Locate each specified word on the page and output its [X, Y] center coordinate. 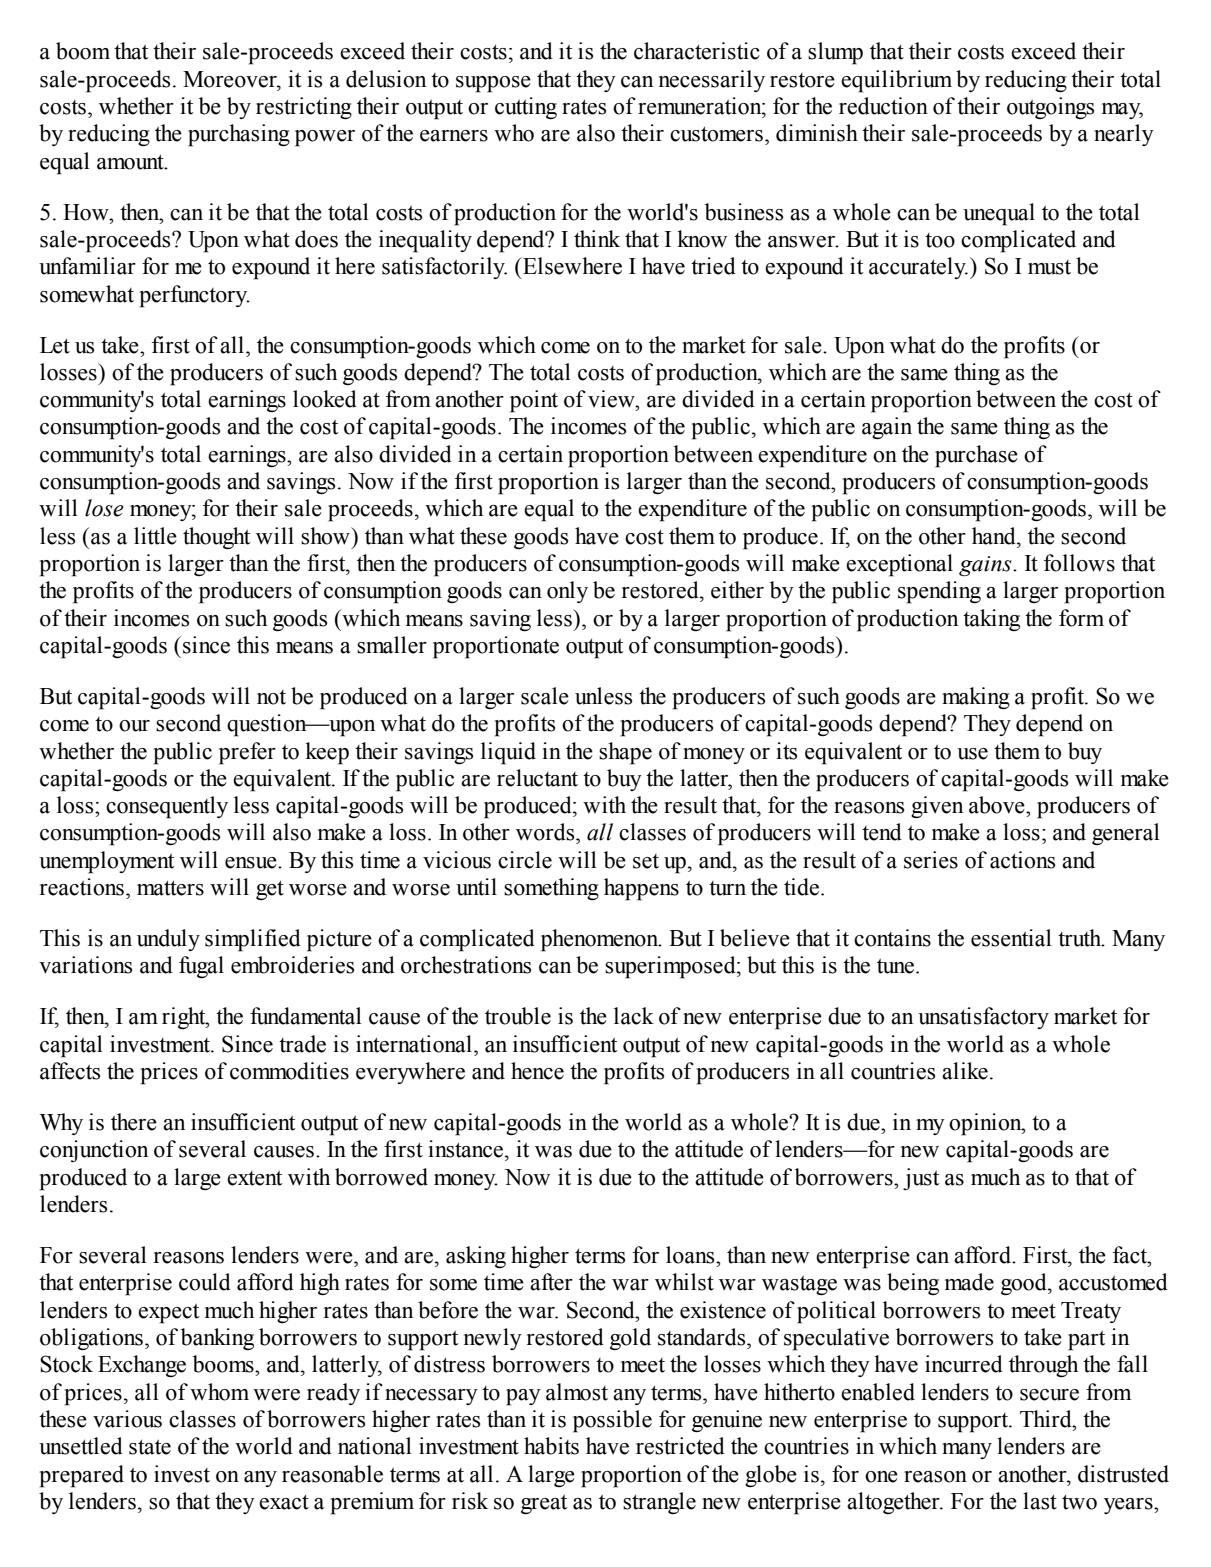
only [567, 592]
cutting [526, 108]
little [155, 536]
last [1040, 1501]
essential [1011, 938]
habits [551, 1446]
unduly [168, 940]
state [150, 1447]
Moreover [231, 79]
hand [995, 536]
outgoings [1050, 108]
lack [634, 1016]
